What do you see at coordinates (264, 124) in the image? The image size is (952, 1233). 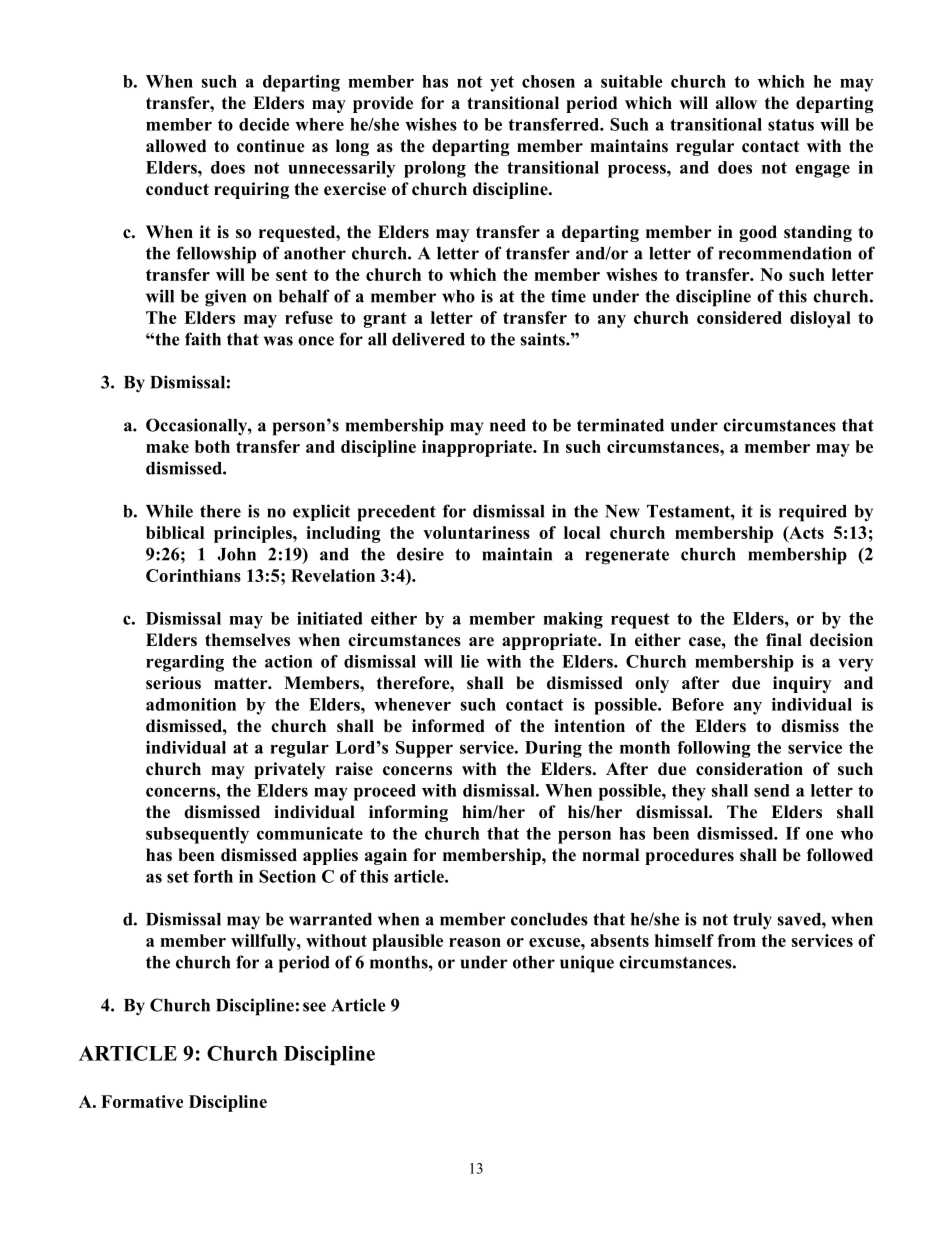 I see `decide` at bounding box center [264, 124].
